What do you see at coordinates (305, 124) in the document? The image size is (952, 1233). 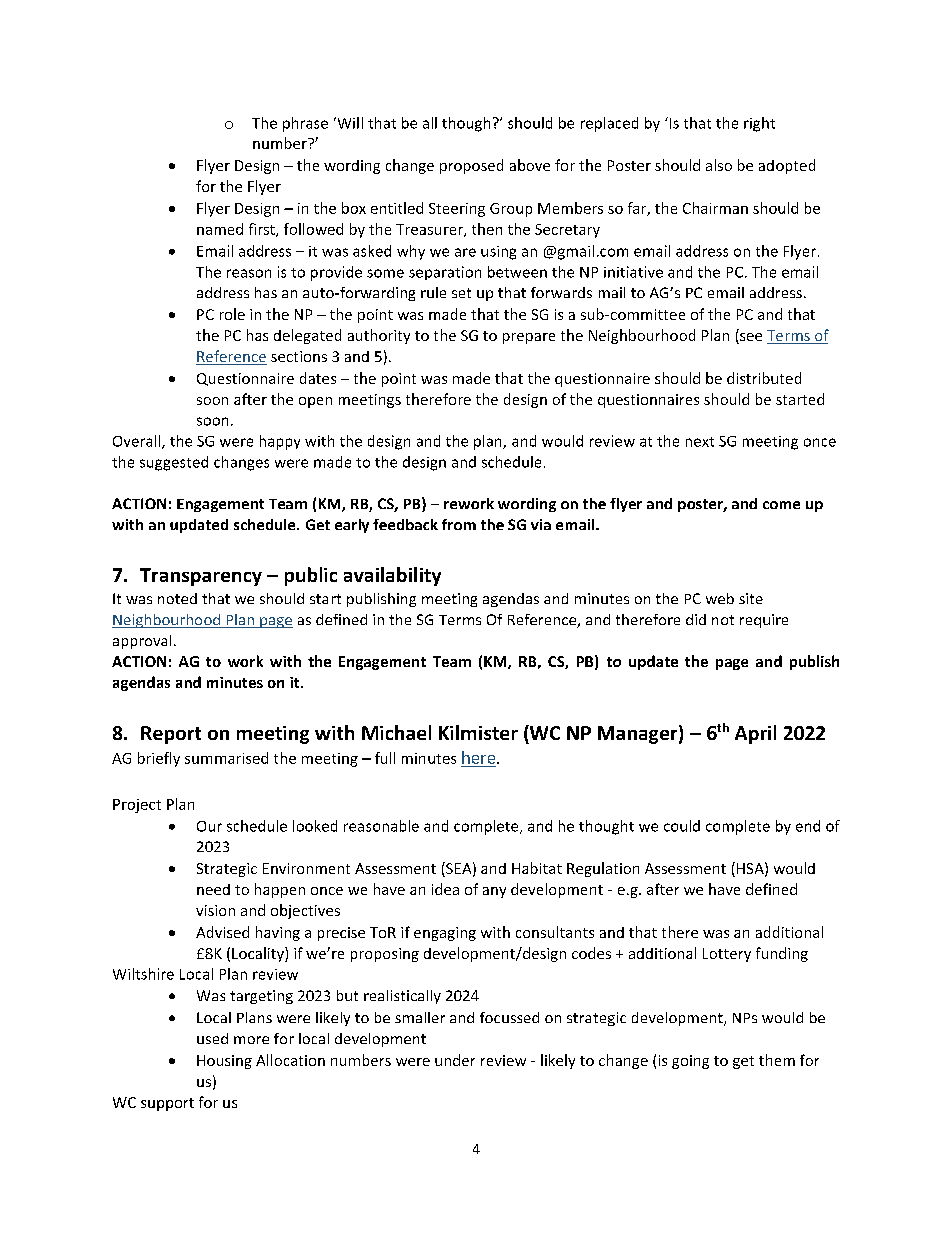 I see `phrase` at bounding box center [305, 124].
